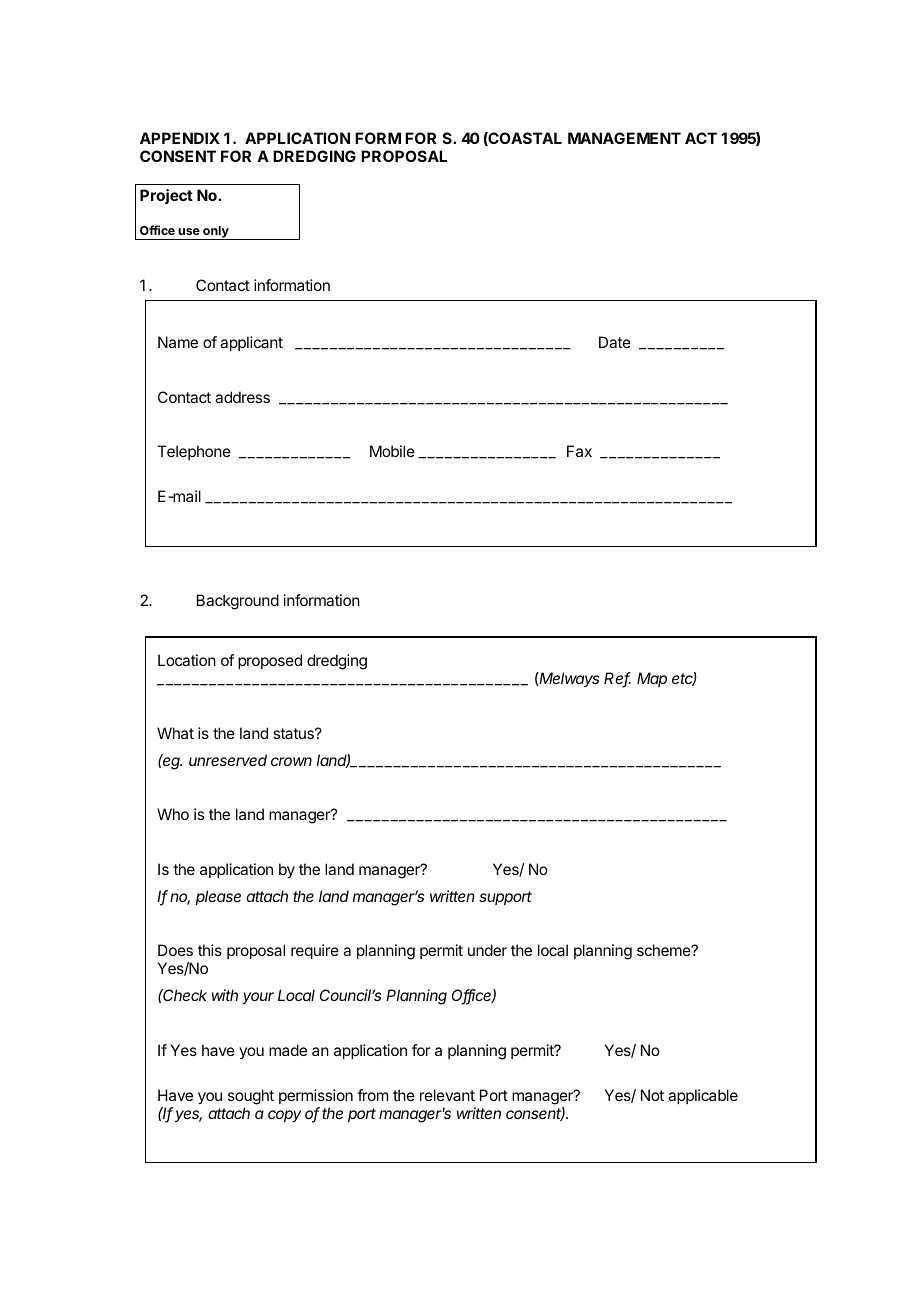 The height and width of the screenshot is (1308, 924). I want to click on sought, so click(251, 1097).
